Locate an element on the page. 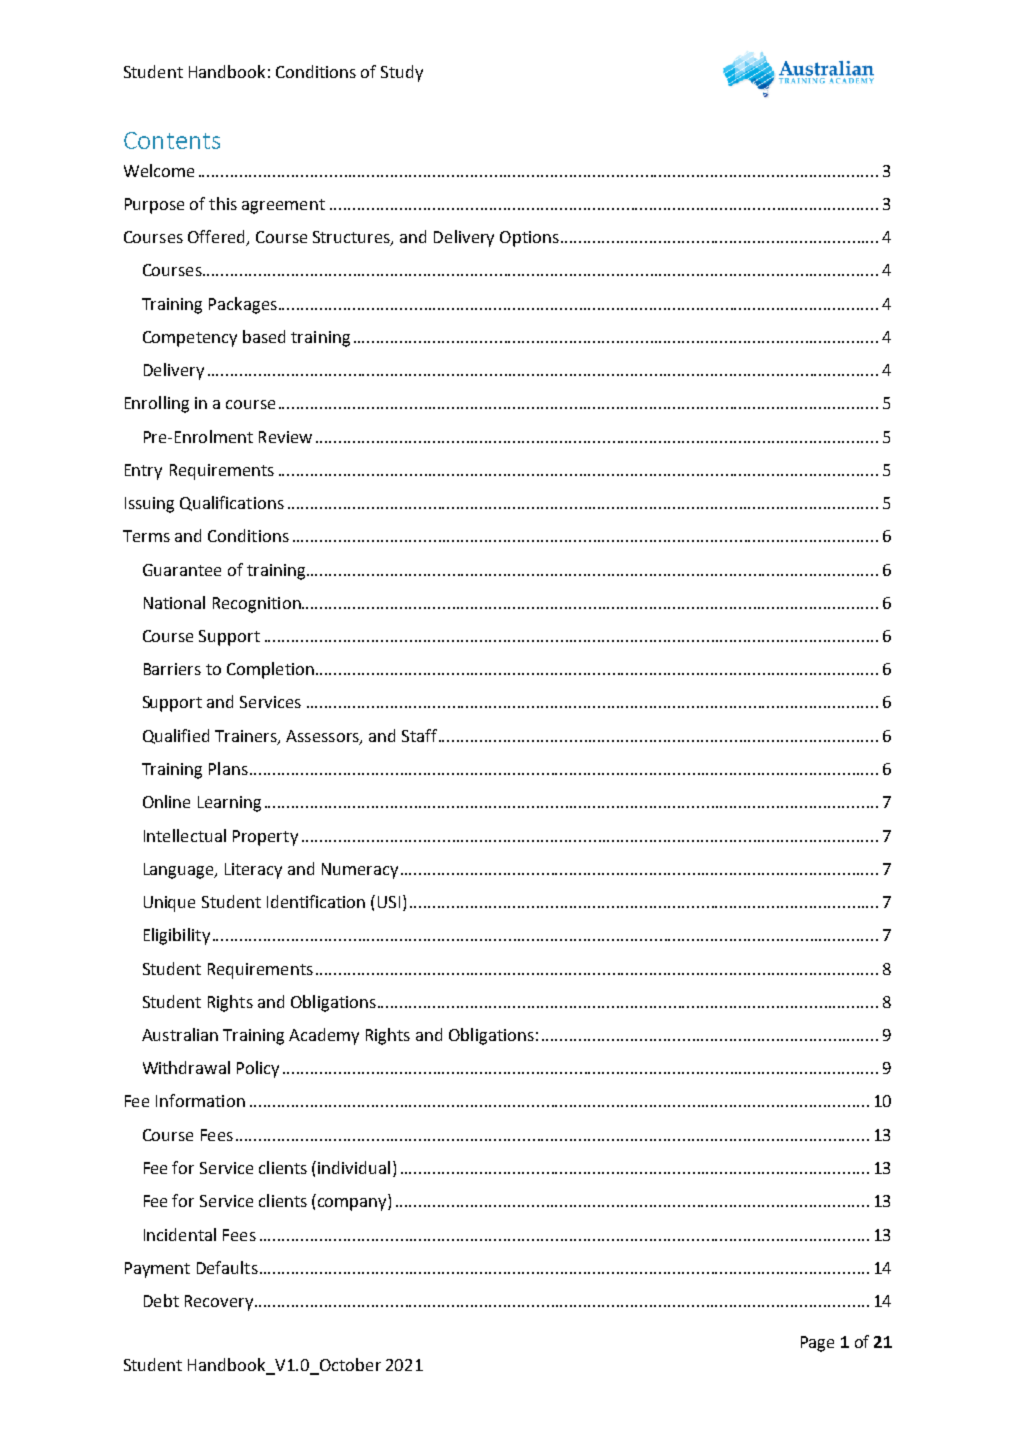 The width and height of the document is (1015, 1436). Literacy is located at coordinates (253, 871).
